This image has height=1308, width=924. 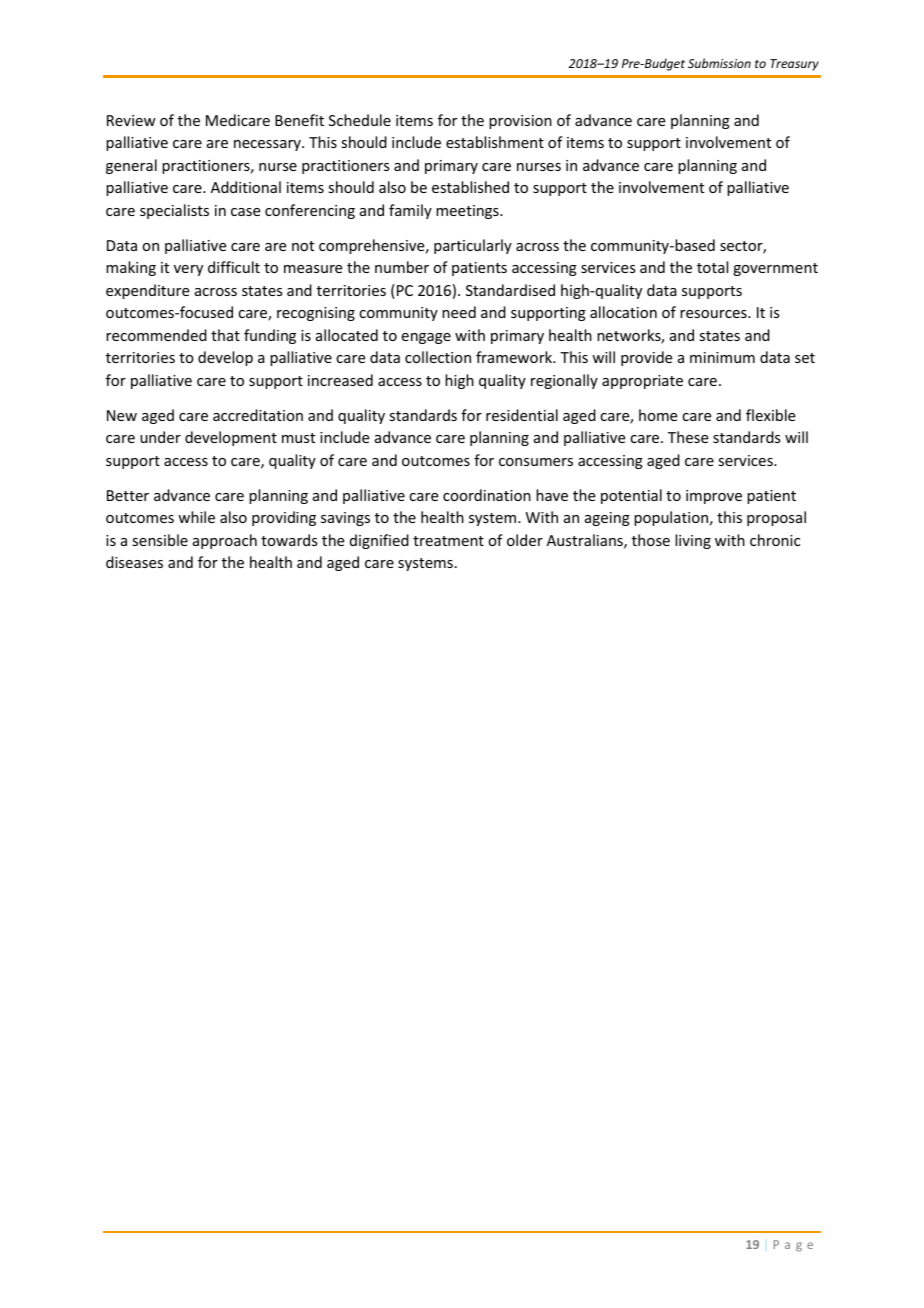 I want to click on particularly, so click(x=473, y=246).
